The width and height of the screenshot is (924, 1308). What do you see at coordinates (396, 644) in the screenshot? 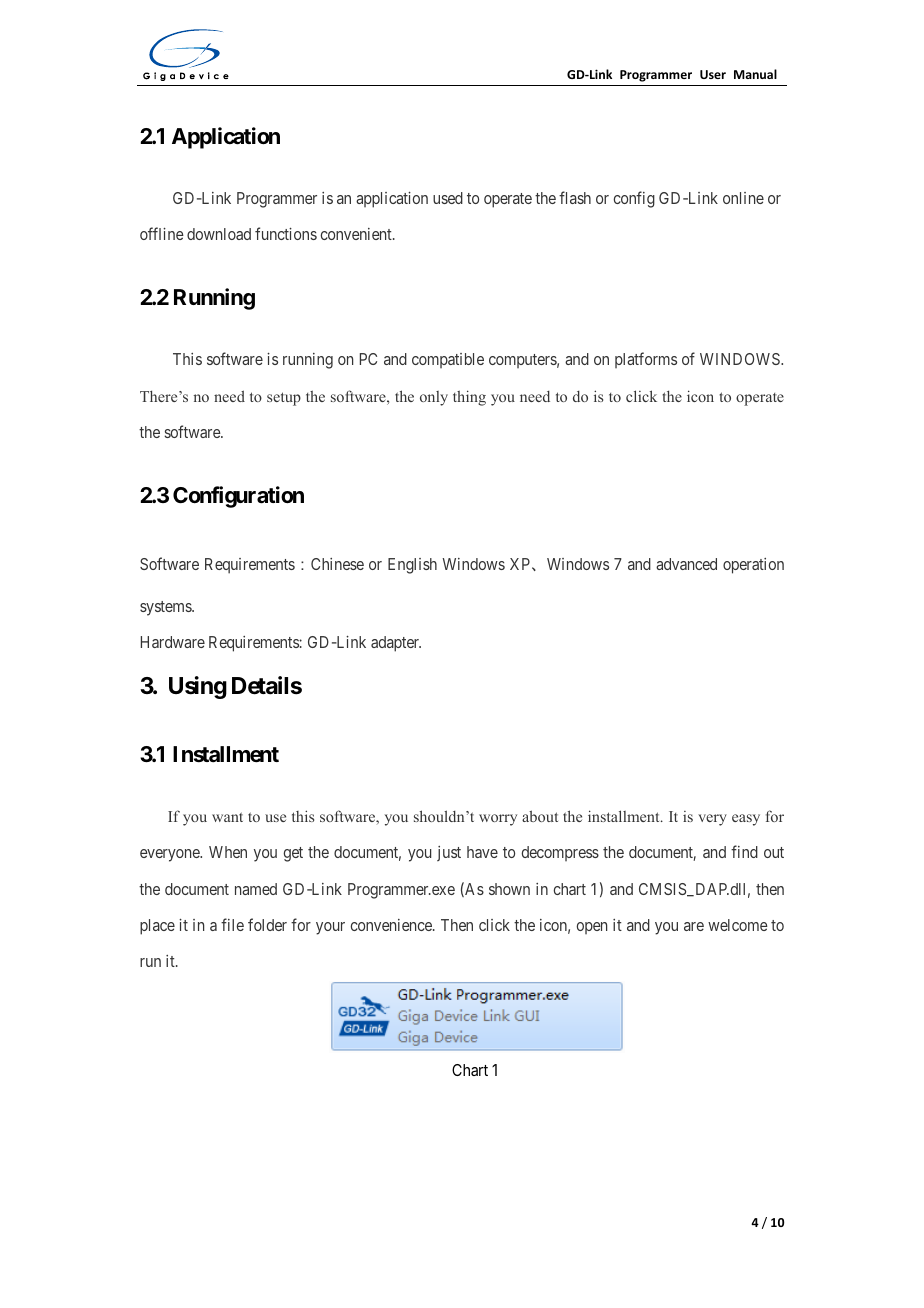
I see `adapter` at bounding box center [396, 644].
